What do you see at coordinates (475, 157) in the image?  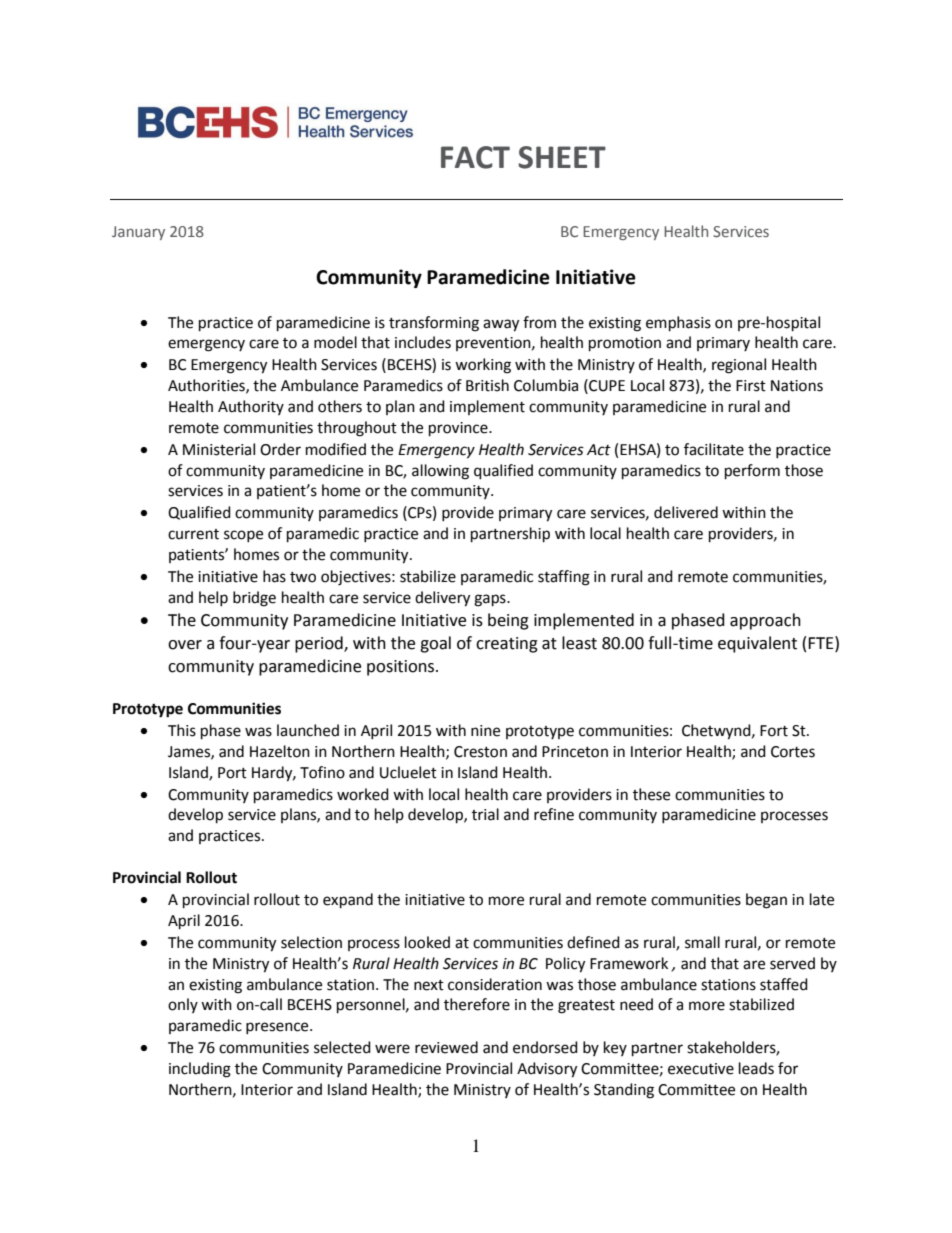 I see `FACT` at bounding box center [475, 157].
